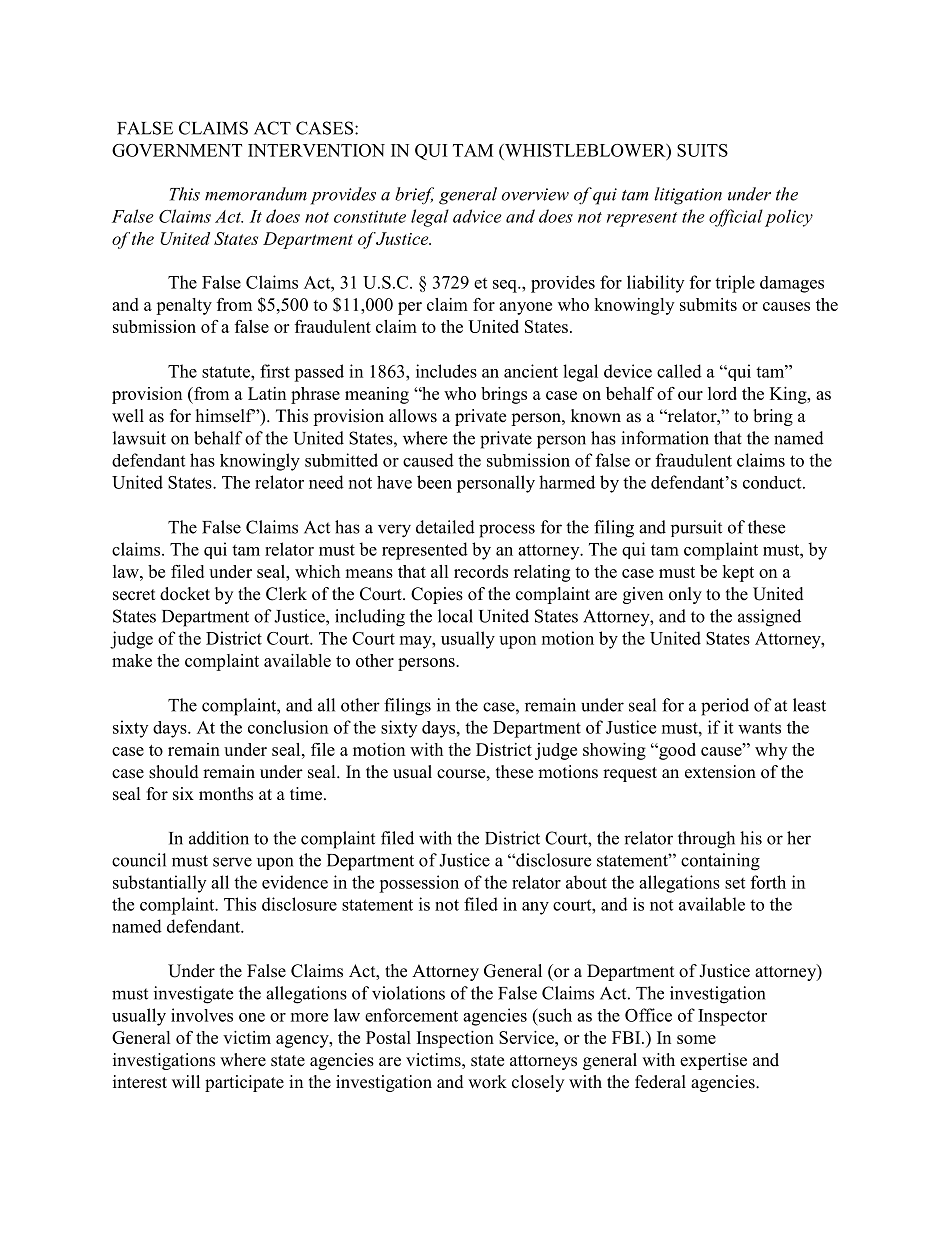 Image resolution: width=952 pixels, height=1233 pixels. Describe the element at coordinates (688, 196) in the document. I see `litigation` at that location.
